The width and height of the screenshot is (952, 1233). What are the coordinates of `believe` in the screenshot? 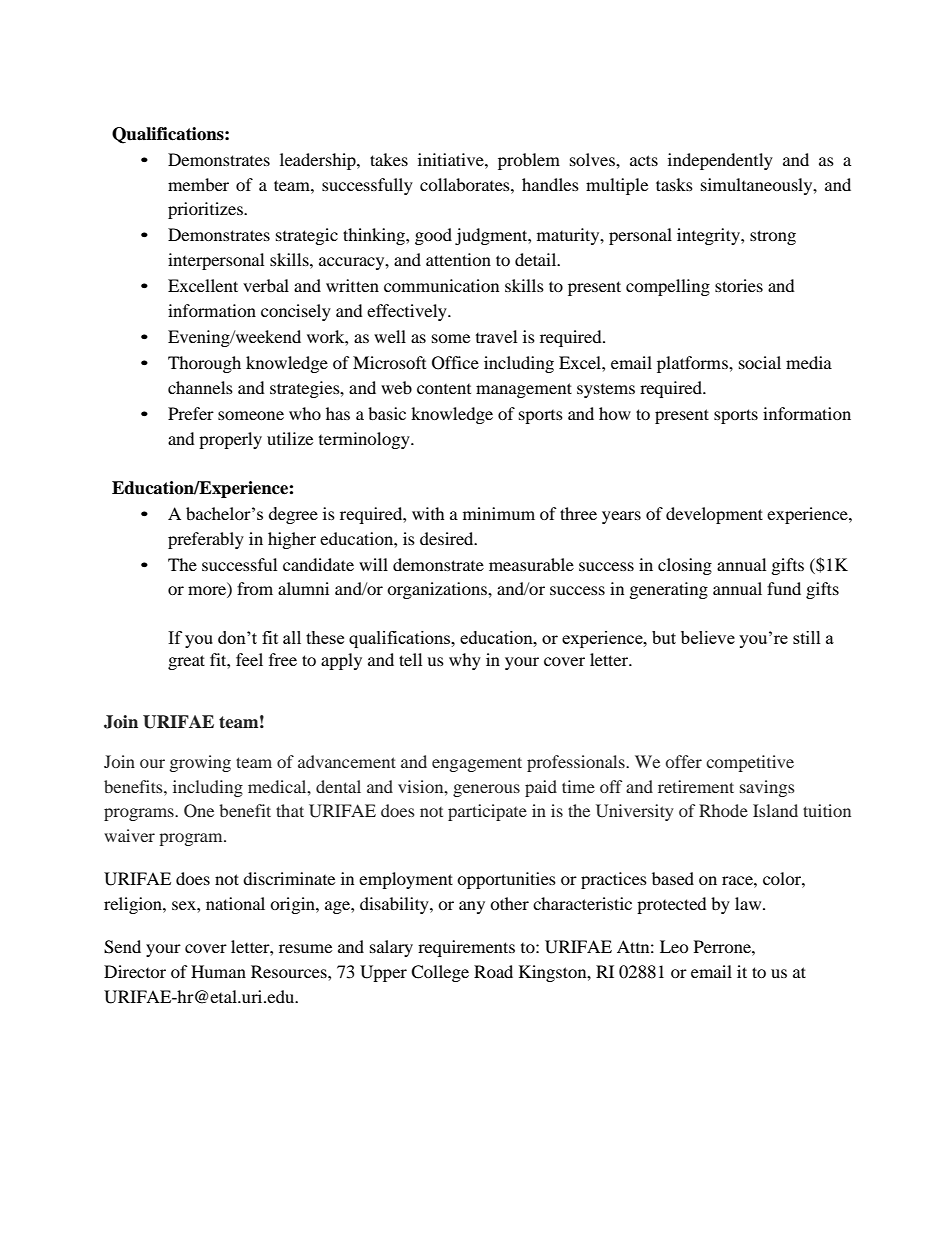 It's located at (708, 637).
